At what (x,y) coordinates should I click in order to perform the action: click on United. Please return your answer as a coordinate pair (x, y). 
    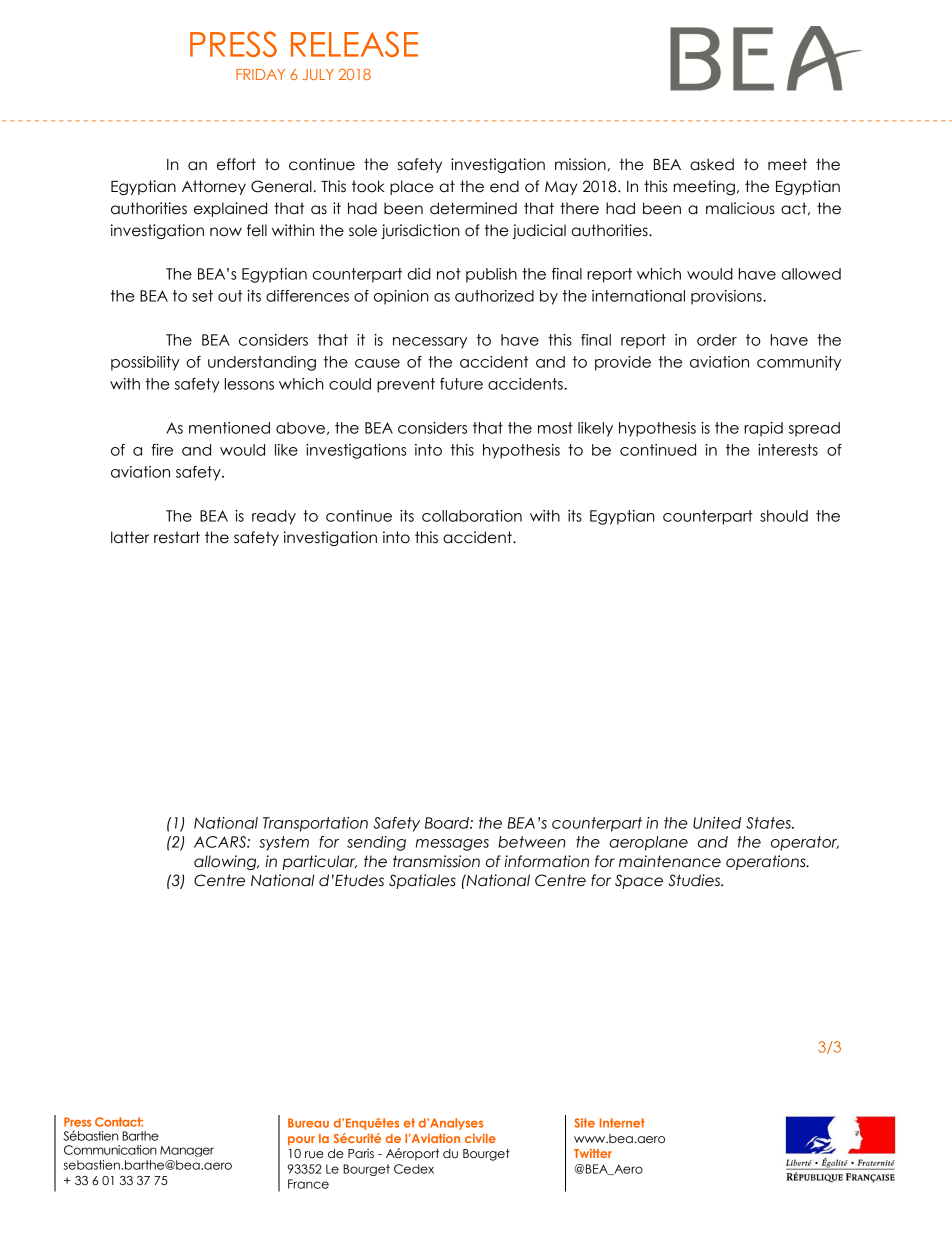
    Looking at the image, I should click on (717, 823).
